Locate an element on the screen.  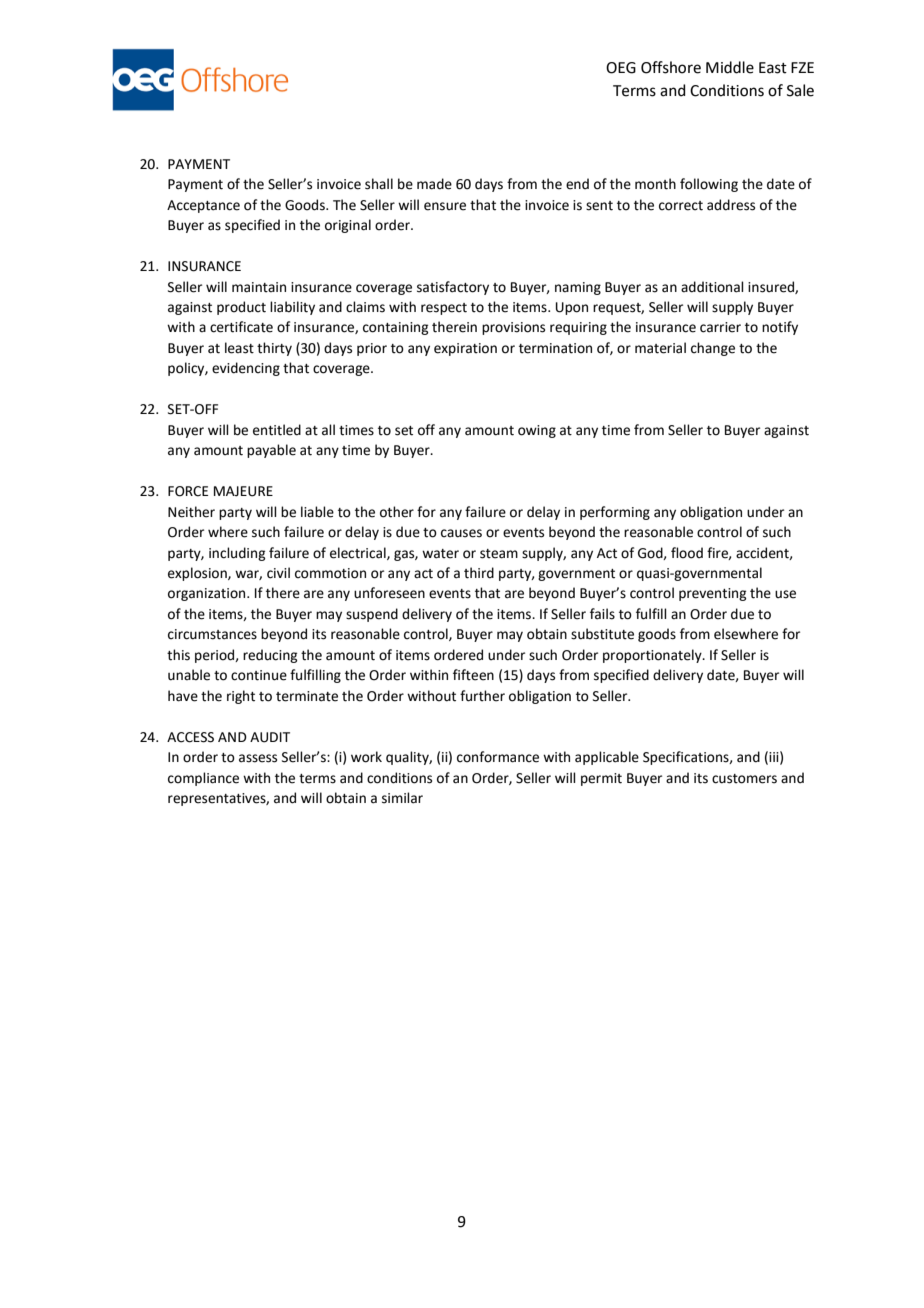
customers is located at coordinates (744, 779).
